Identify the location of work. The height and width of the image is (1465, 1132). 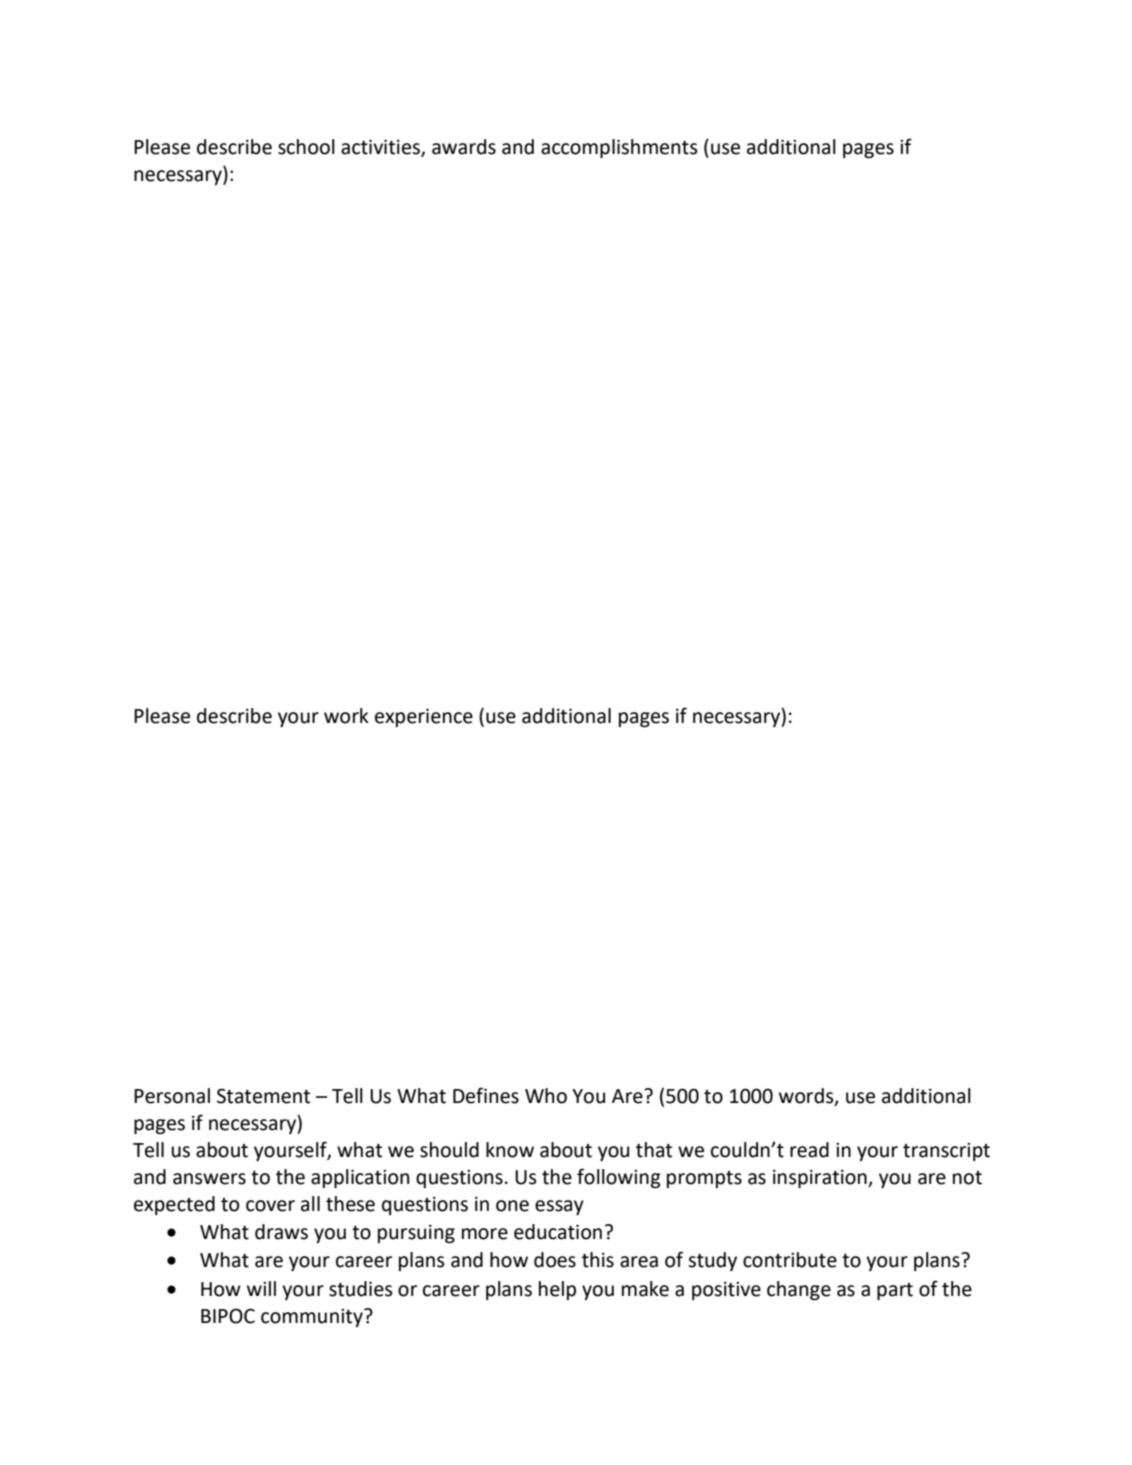
(346, 716).
